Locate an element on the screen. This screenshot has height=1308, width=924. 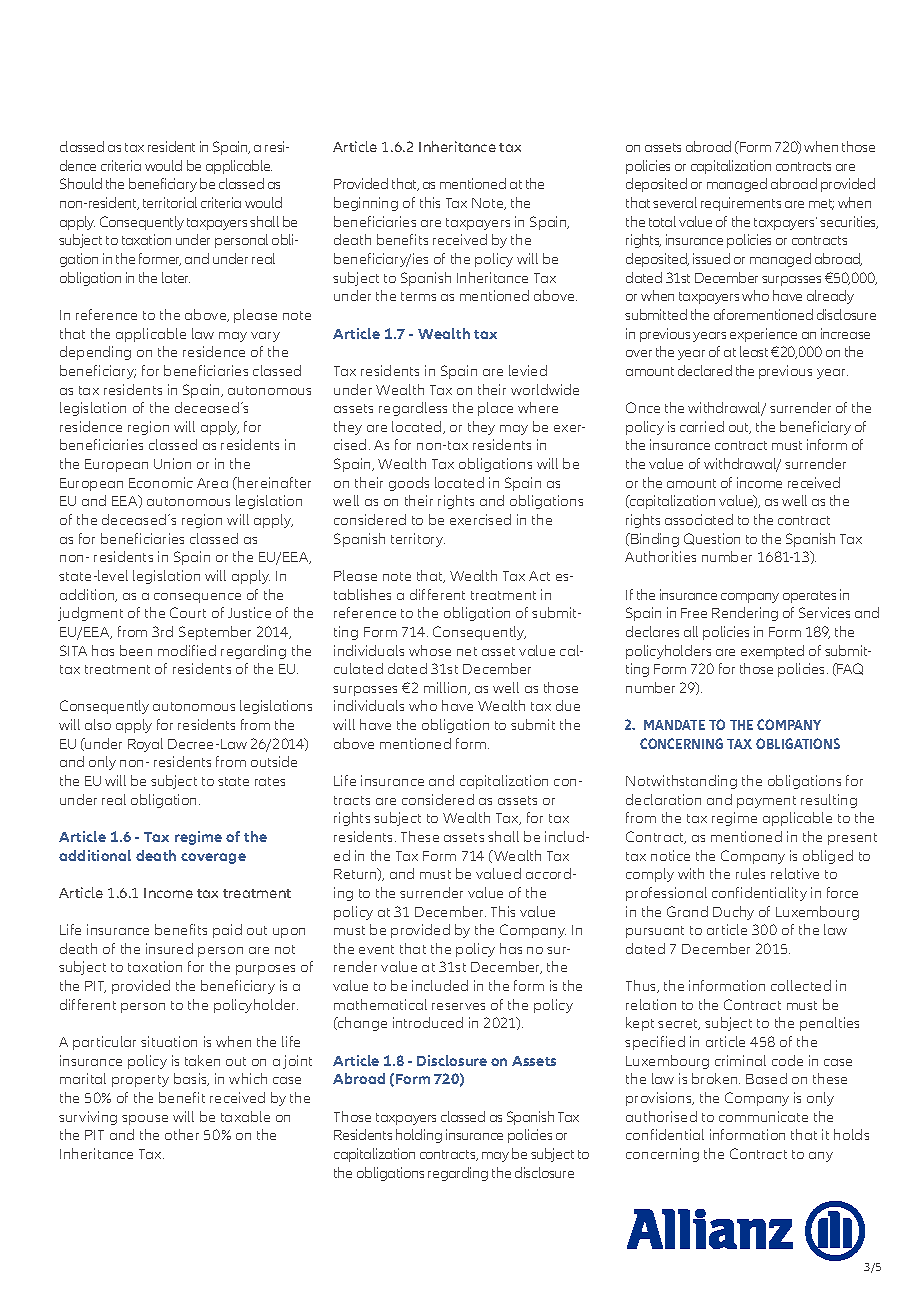
event is located at coordinates (376, 949).
